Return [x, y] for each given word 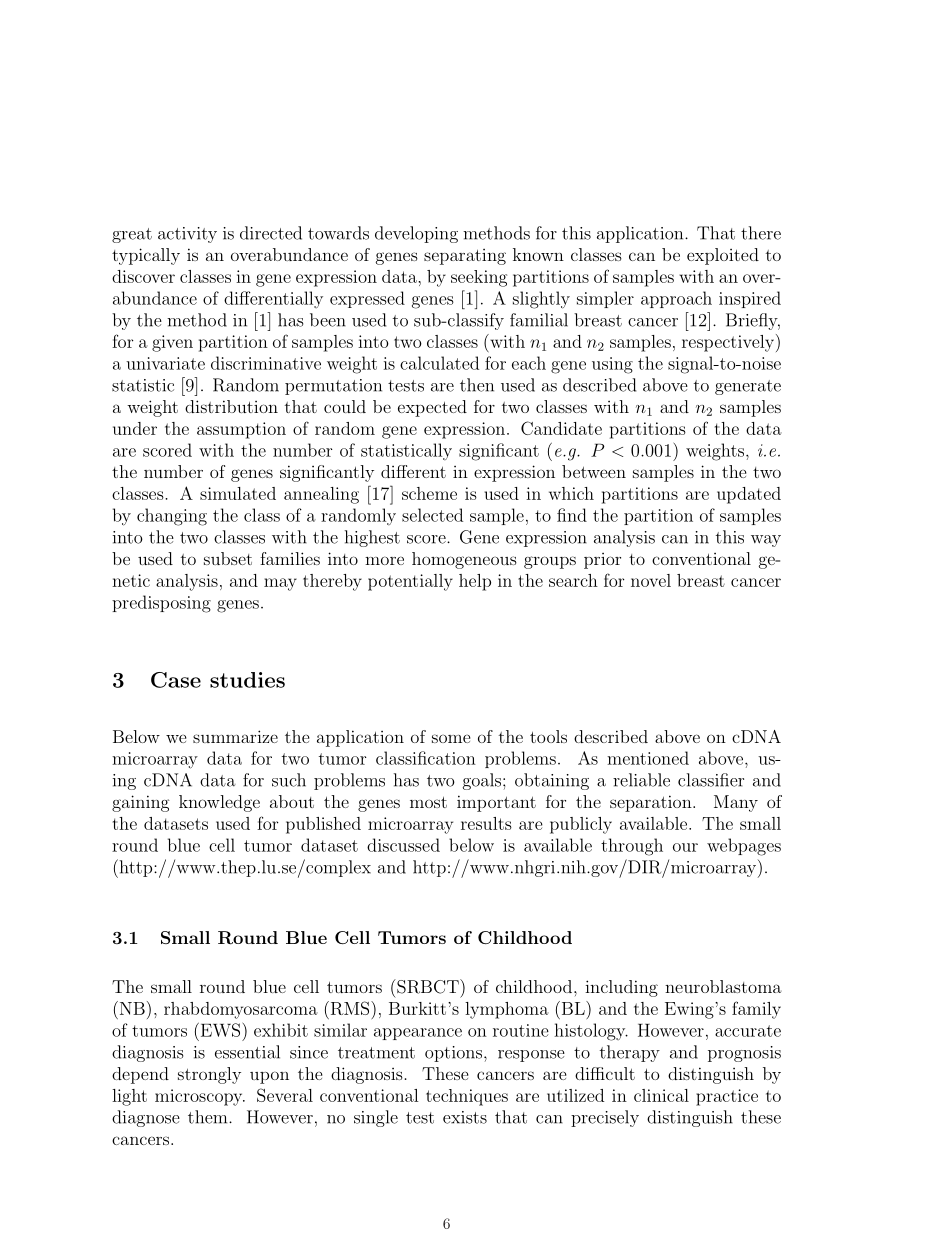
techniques [467, 1097]
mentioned [648, 758]
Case [176, 680]
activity [187, 235]
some [451, 738]
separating [465, 257]
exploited [723, 256]
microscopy [200, 1097]
